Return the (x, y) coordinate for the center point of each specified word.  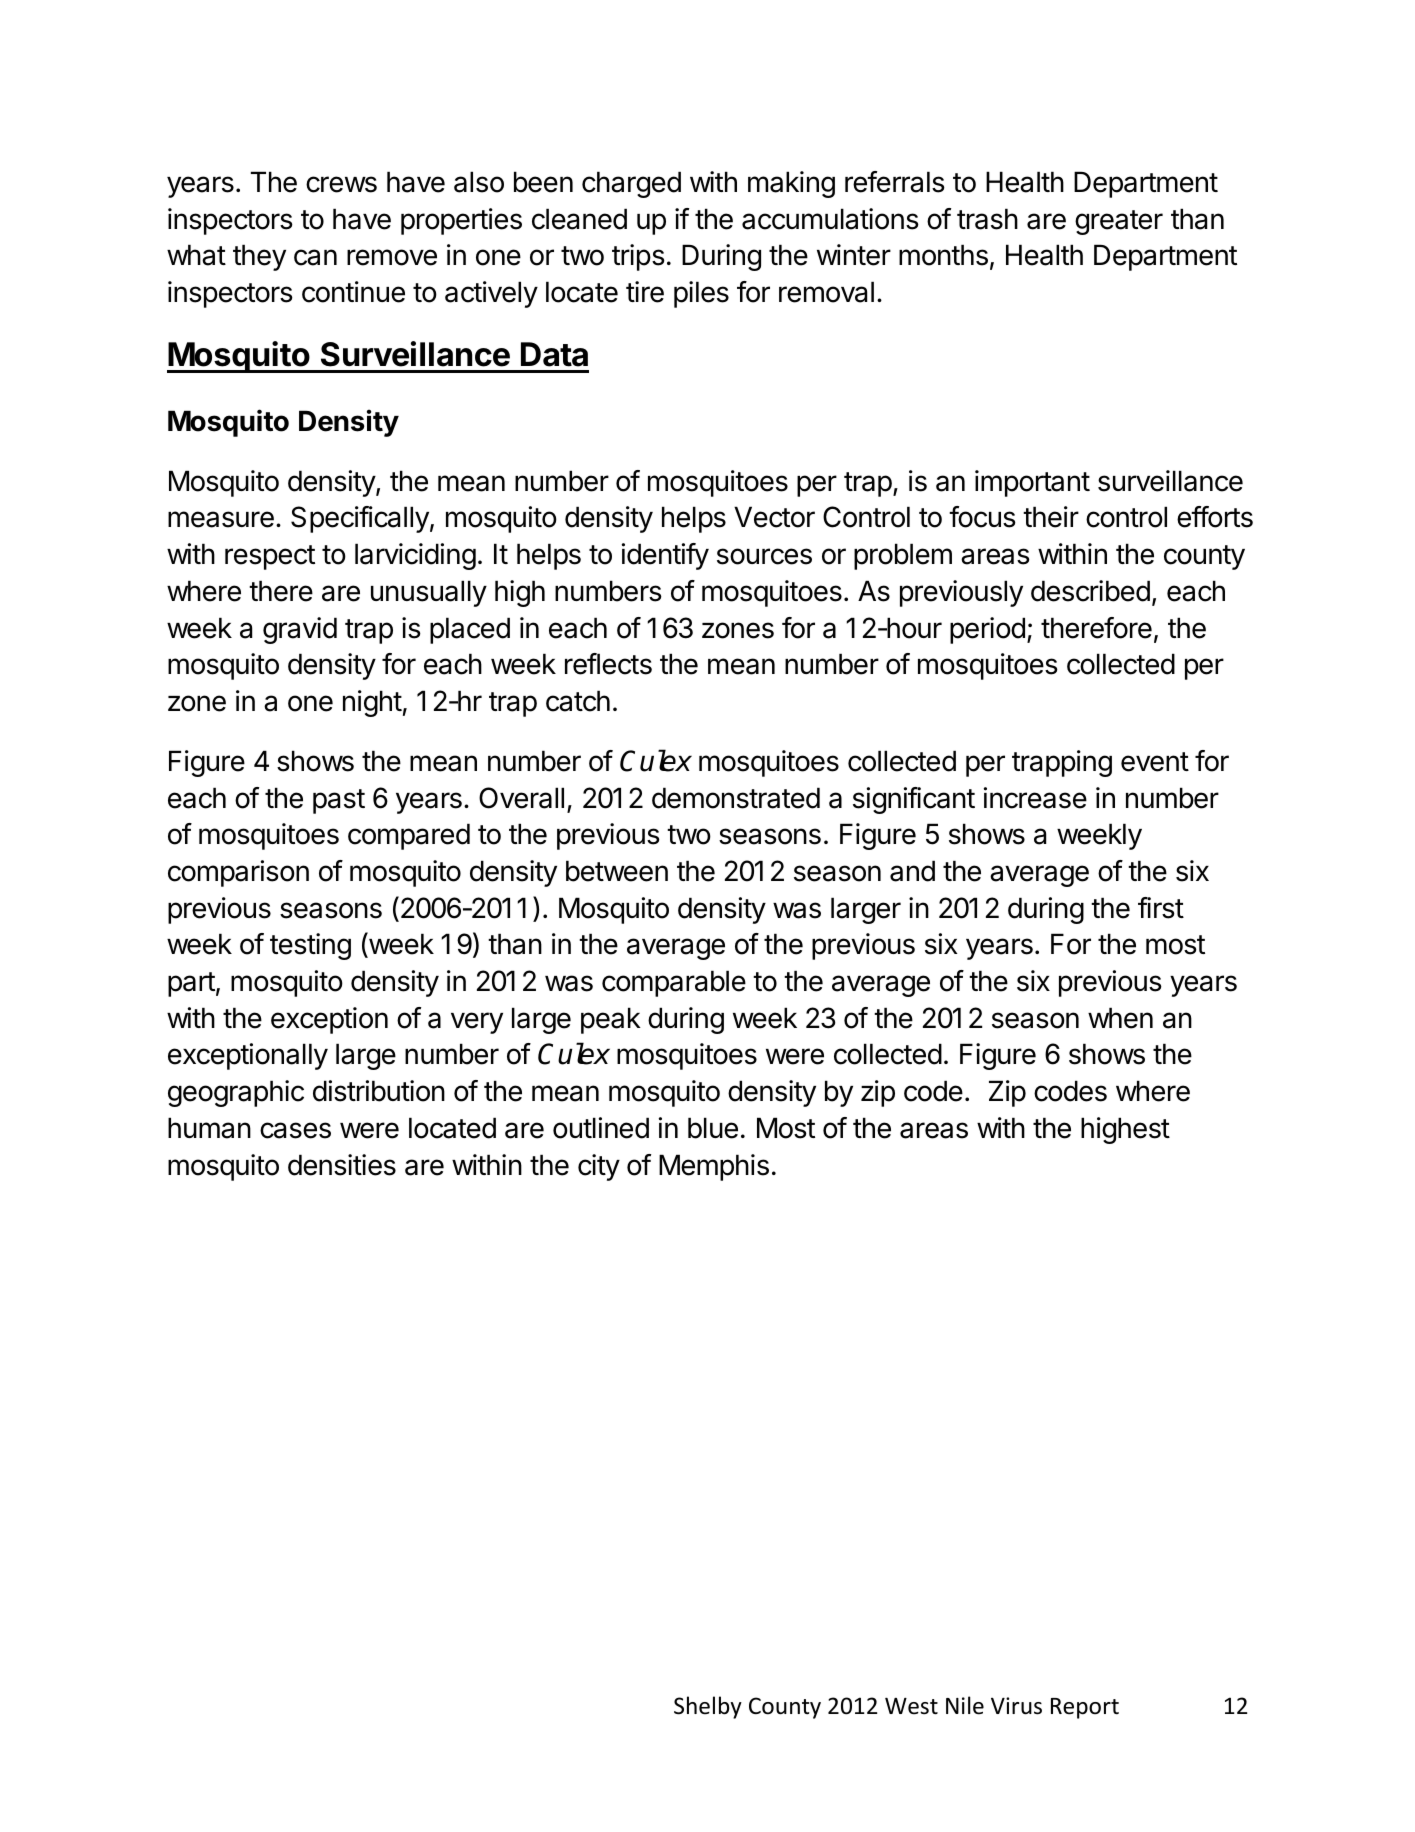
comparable (674, 983)
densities (342, 1165)
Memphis (714, 1167)
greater (1119, 222)
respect (270, 557)
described (1090, 591)
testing (310, 946)
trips (638, 257)
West (911, 1706)
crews (341, 184)
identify (665, 556)
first (1161, 908)
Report (1085, 1708)
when (1120, 1018)
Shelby (708, 1707)
